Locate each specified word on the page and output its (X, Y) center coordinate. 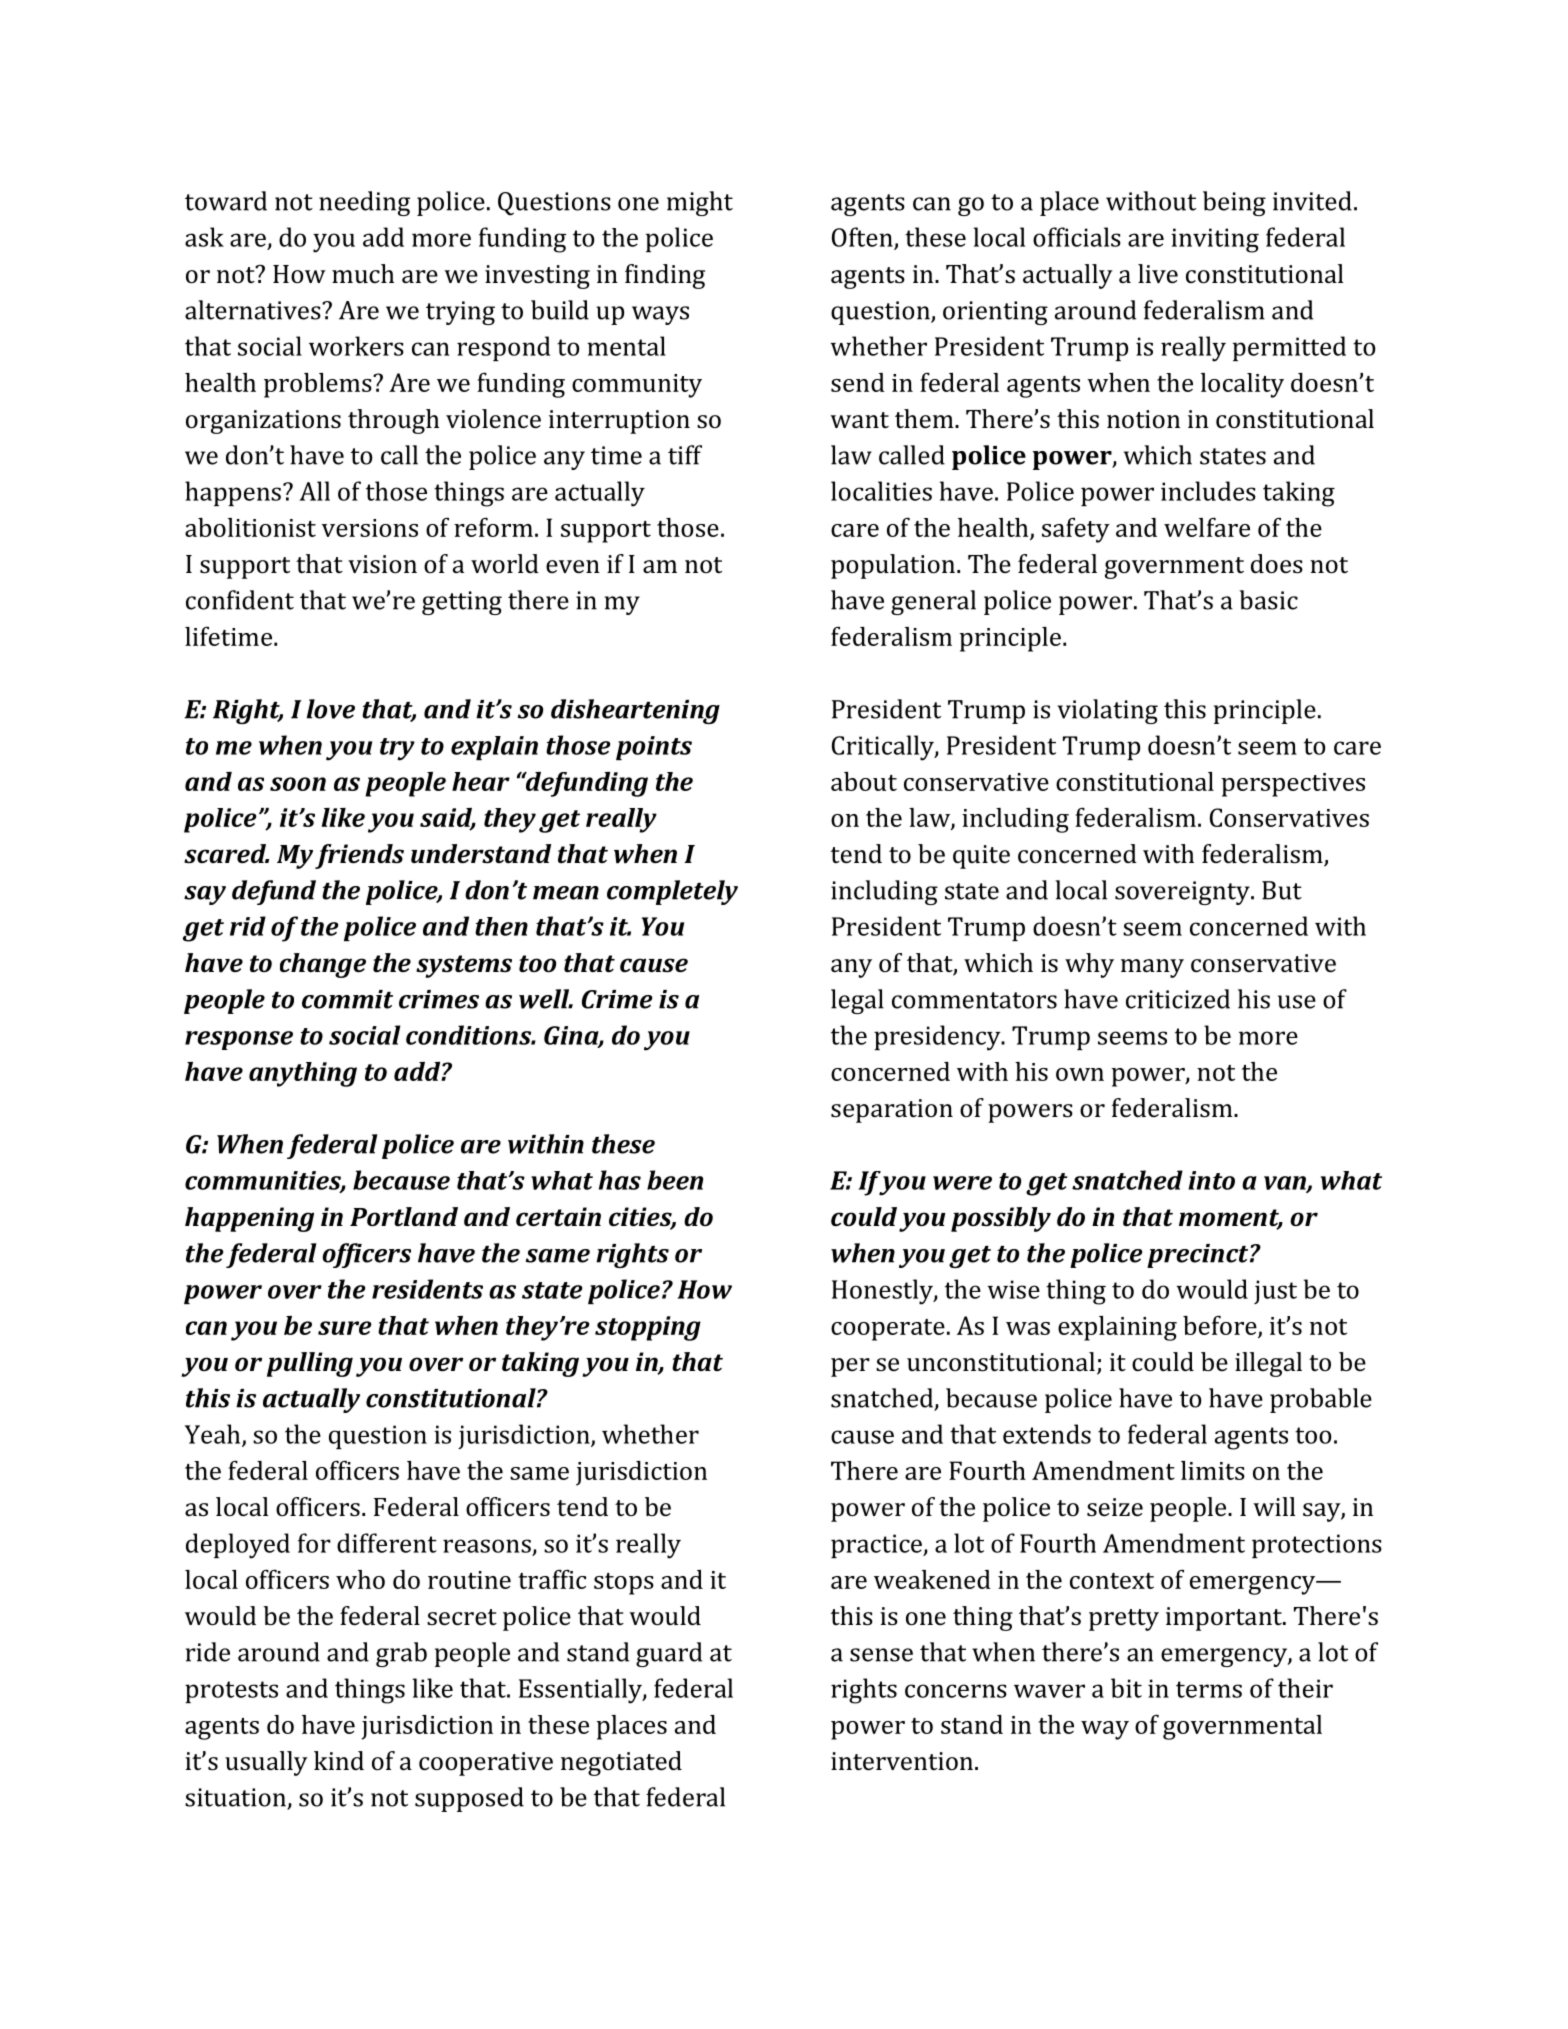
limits (1213, 1470)
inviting (1215, 240)
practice (877, 1546)
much (363, 273)
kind (339, 1761)
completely (672, 892)
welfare (1207, 527)
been (675, 1180)
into (1211, 1180)
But (1282, 890)
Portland (404, 1216)
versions (370, 528)
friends (359, 856)
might (700, 203)
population (893, 566)
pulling (310, 1364)
